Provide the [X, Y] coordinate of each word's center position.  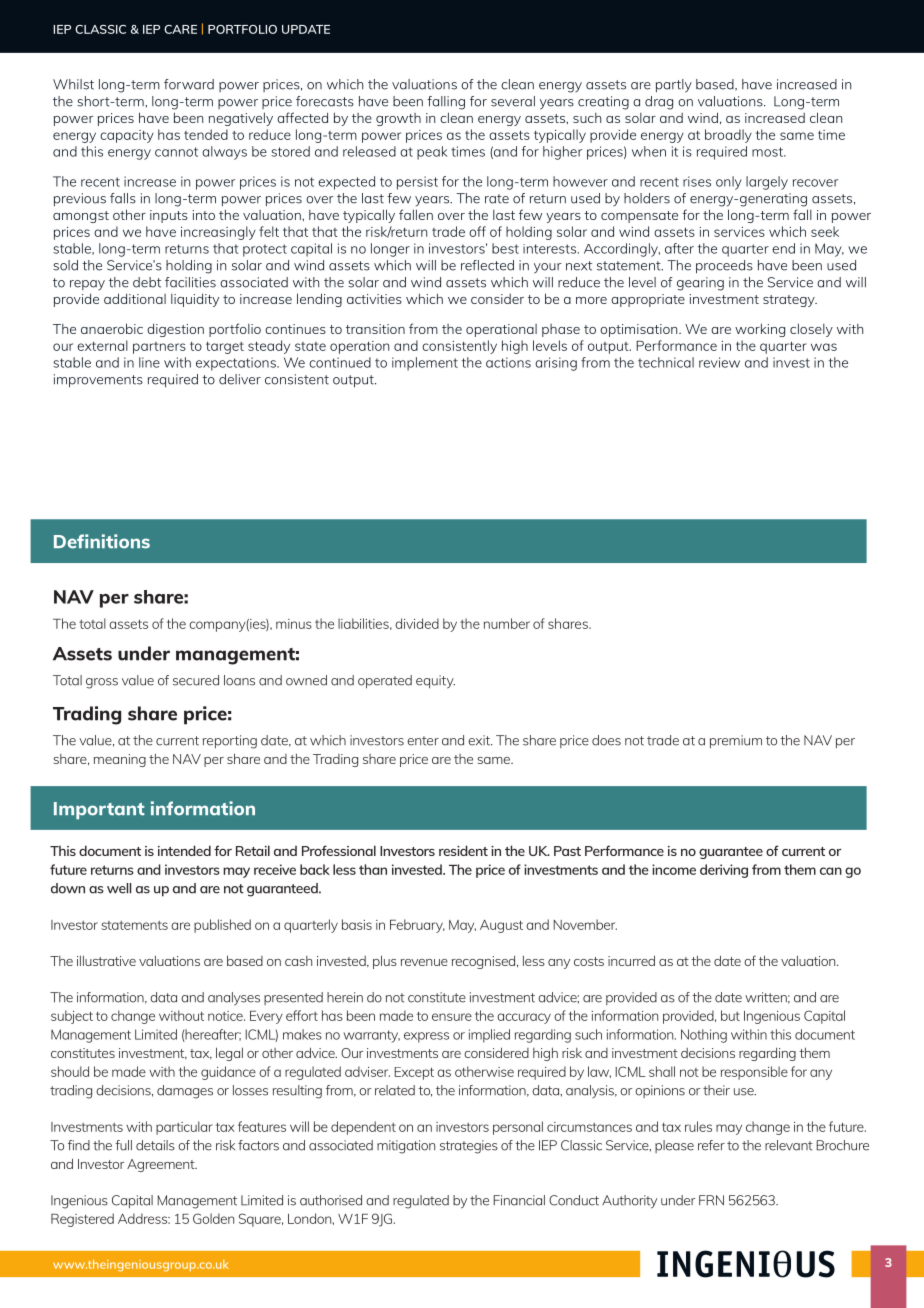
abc [746, 1264]
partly [674, 86]
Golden [213, 1218]
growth [398, 119]
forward [189, 84]
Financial [519, 1200]
